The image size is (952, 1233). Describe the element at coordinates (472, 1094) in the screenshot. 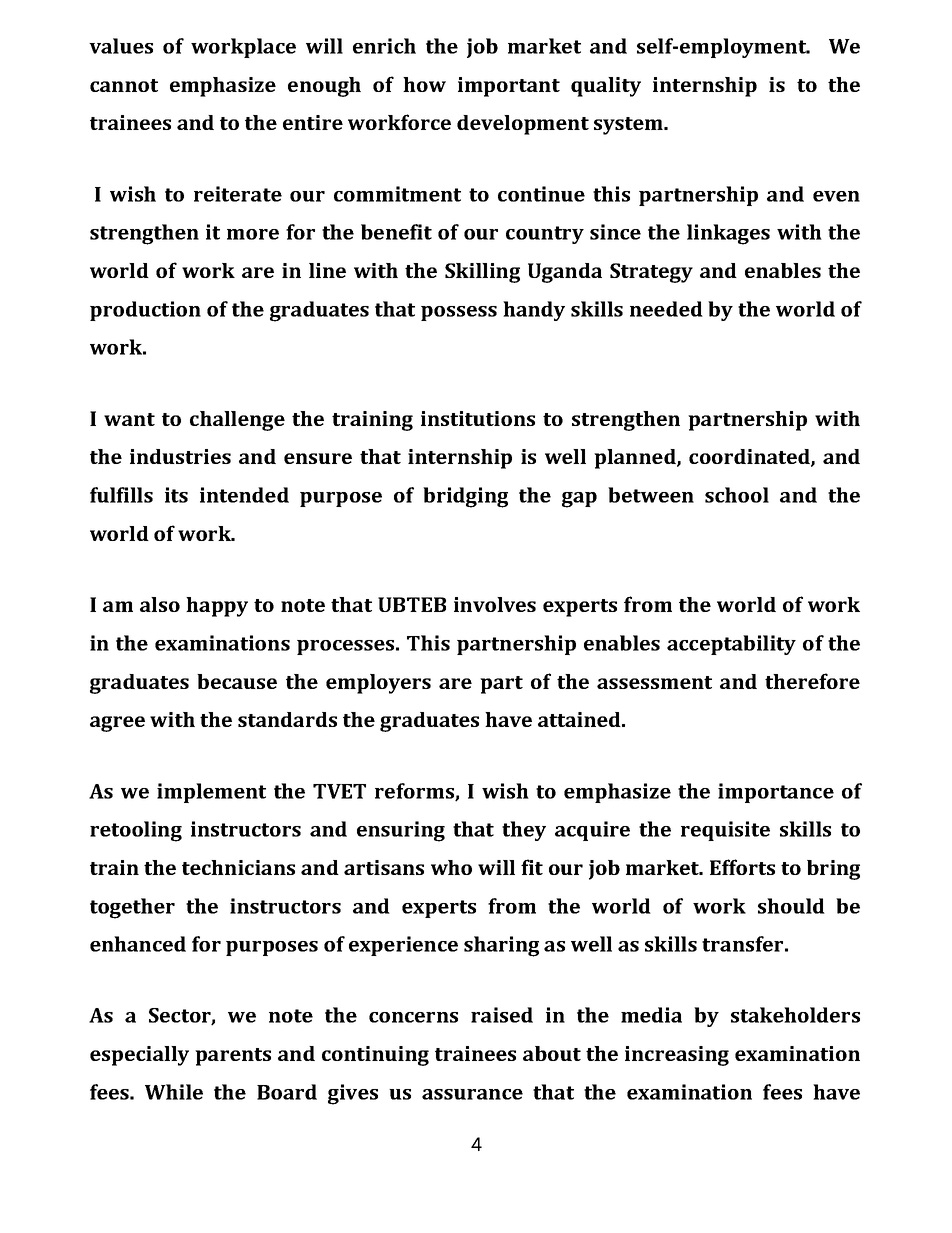

I see `assurance` at that location.
